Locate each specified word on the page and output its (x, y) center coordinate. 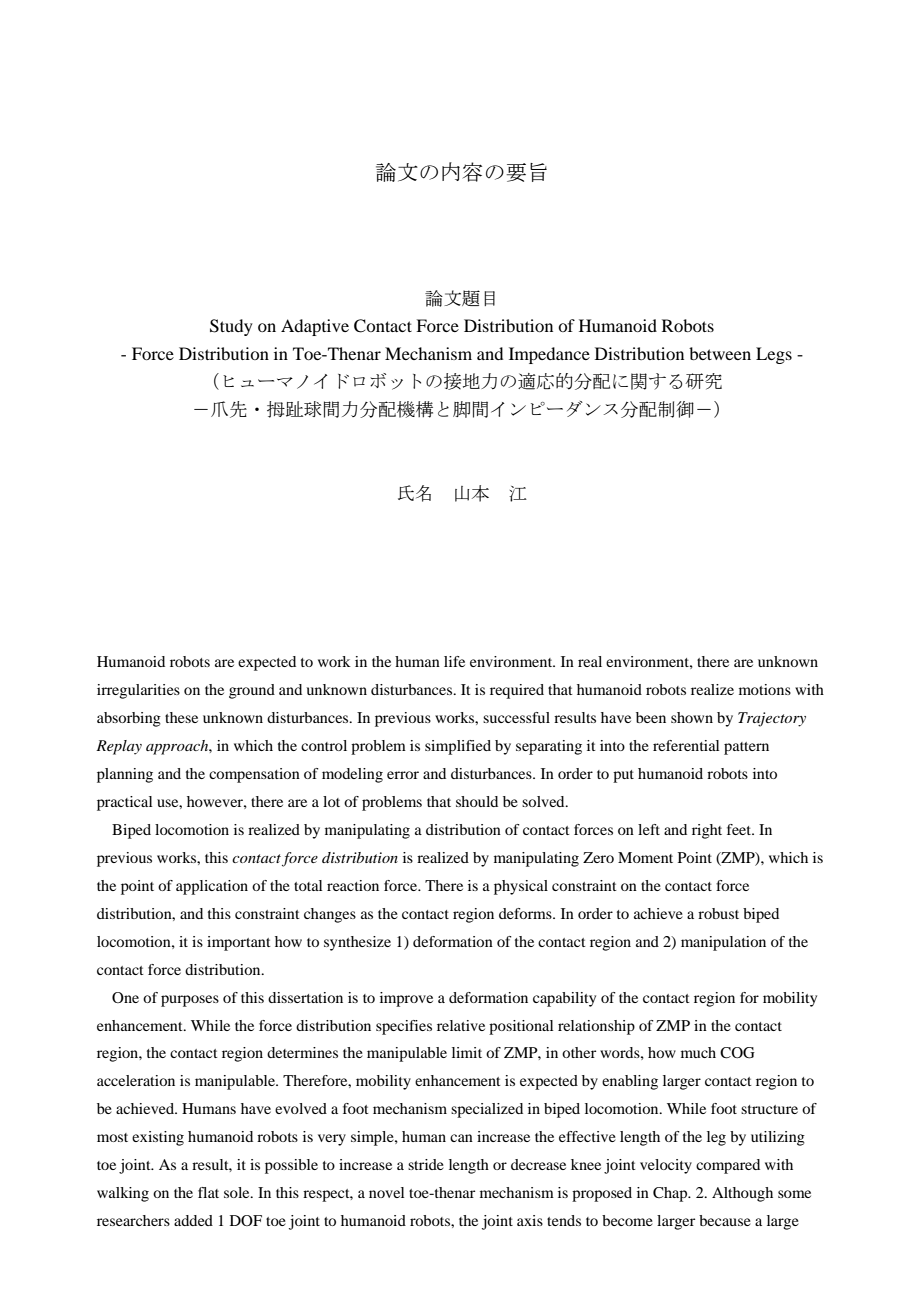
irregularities (138, 691)
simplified (458, 747)
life (454, 661)
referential (686, 745)
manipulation (723, 943)
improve (406, 999)
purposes (190, 1001)
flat (208, 1192)
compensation (254, 775)
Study (231, 327)
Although (742, 1194)
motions (765, 689)
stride (426, 1164)
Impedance (549, 355)
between (720, 353)
